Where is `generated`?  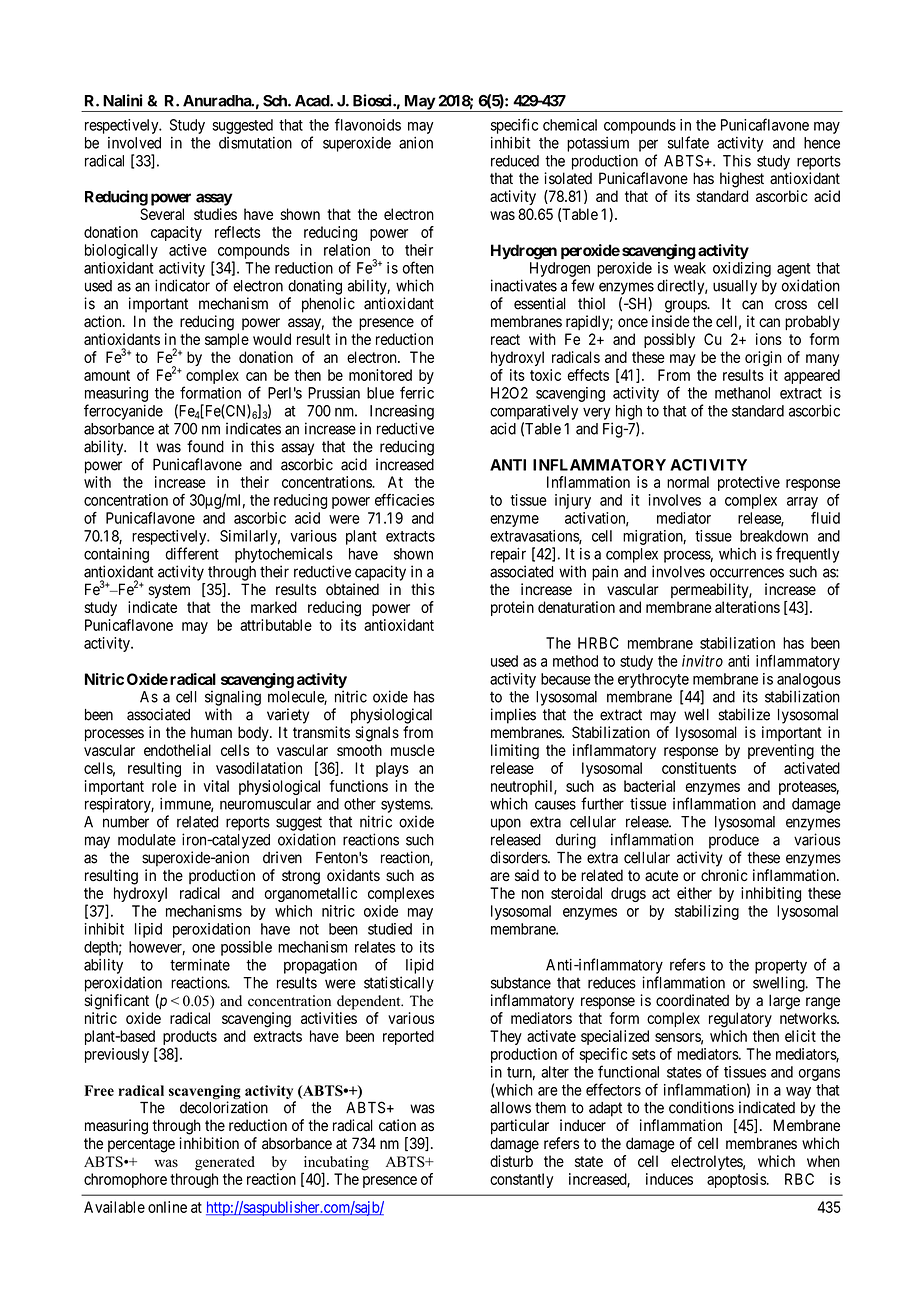 generated is located at coordinates (225, 1163).
